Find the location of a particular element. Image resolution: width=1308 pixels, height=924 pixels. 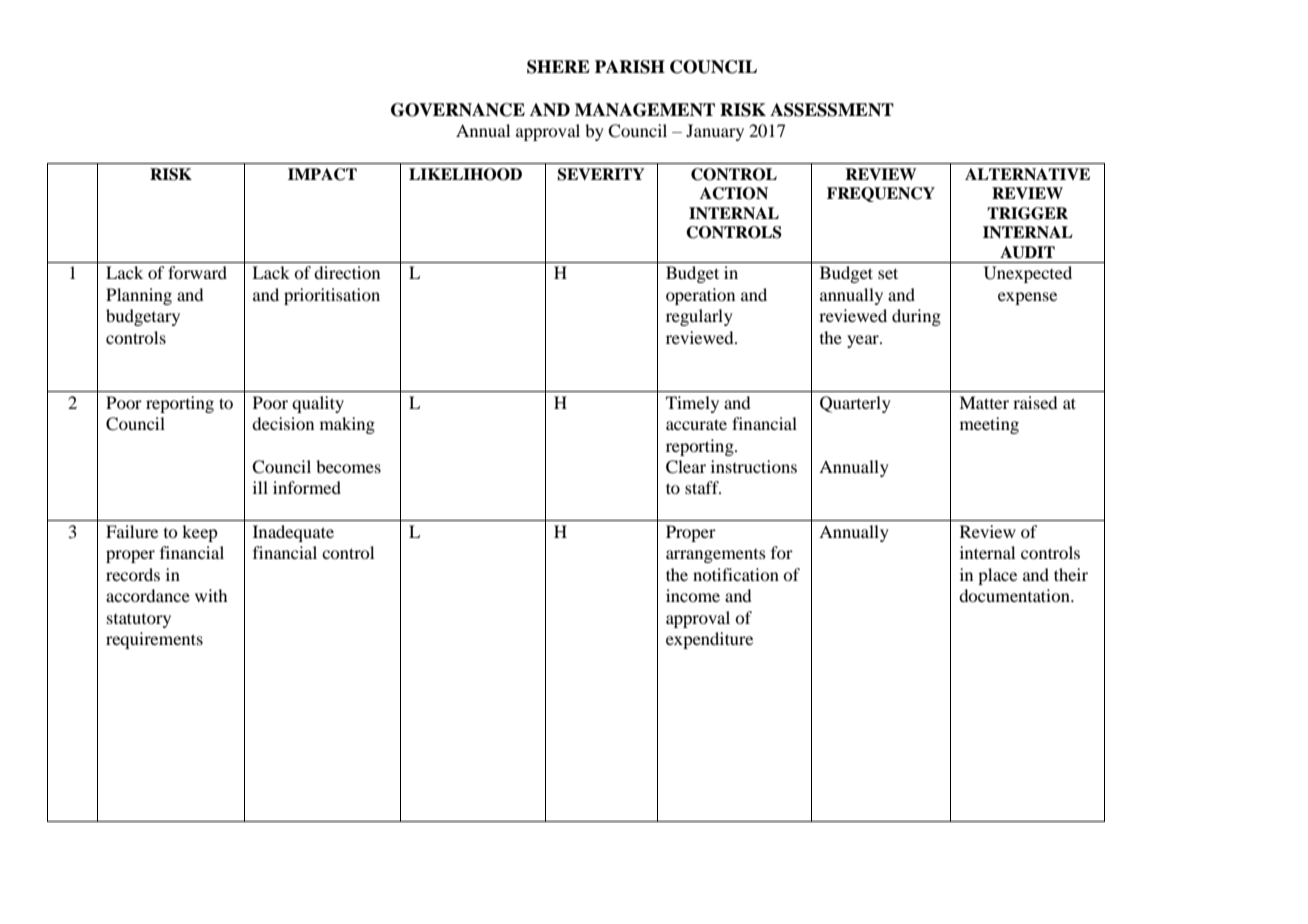

GOVERNANCE is located at coordinates (458, 110).
